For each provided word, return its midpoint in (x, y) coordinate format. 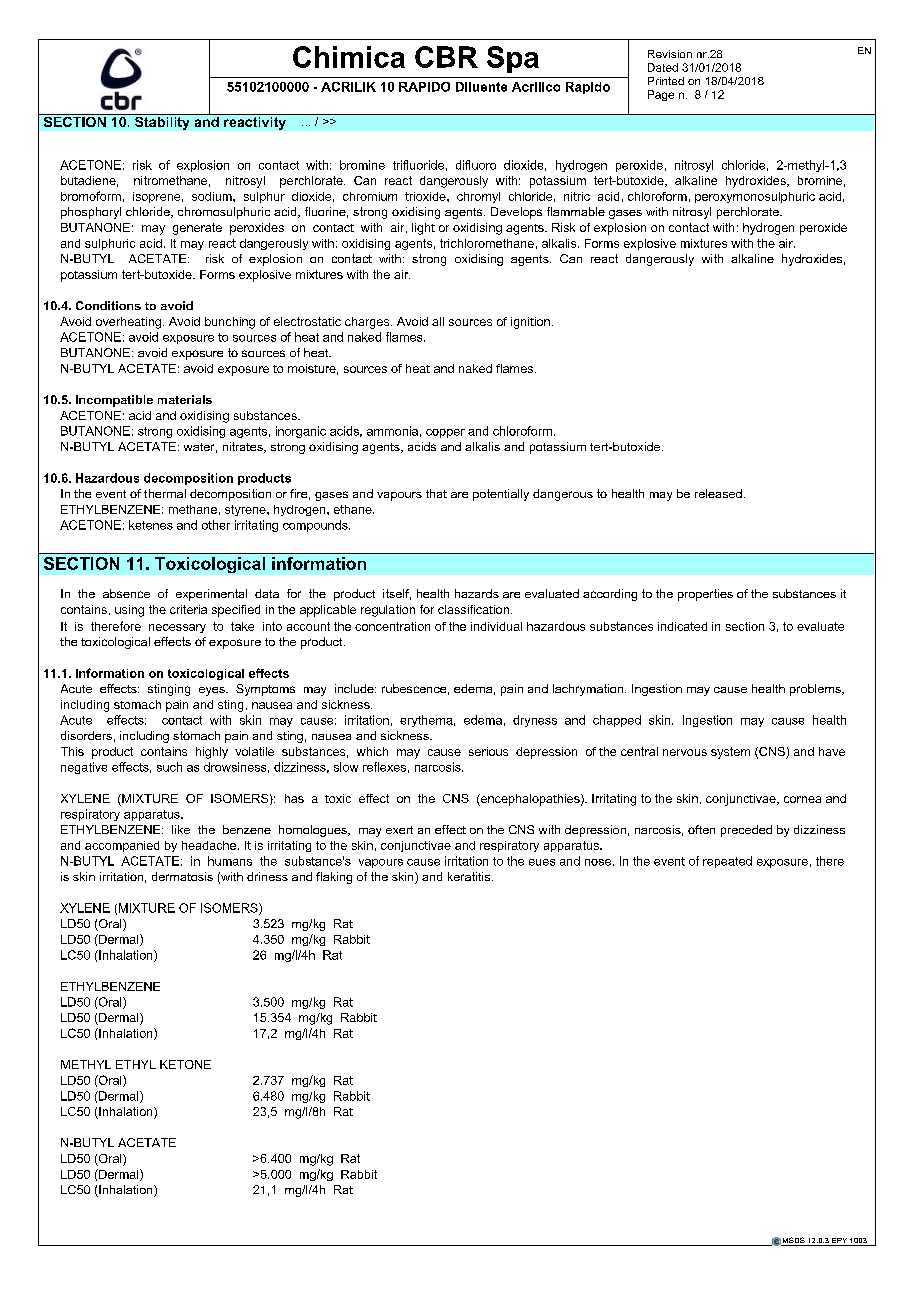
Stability (162, 122)
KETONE (185, 1064)
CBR (446, 57)
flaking (334, 878)
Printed (666, 81)
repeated (727, 862)
